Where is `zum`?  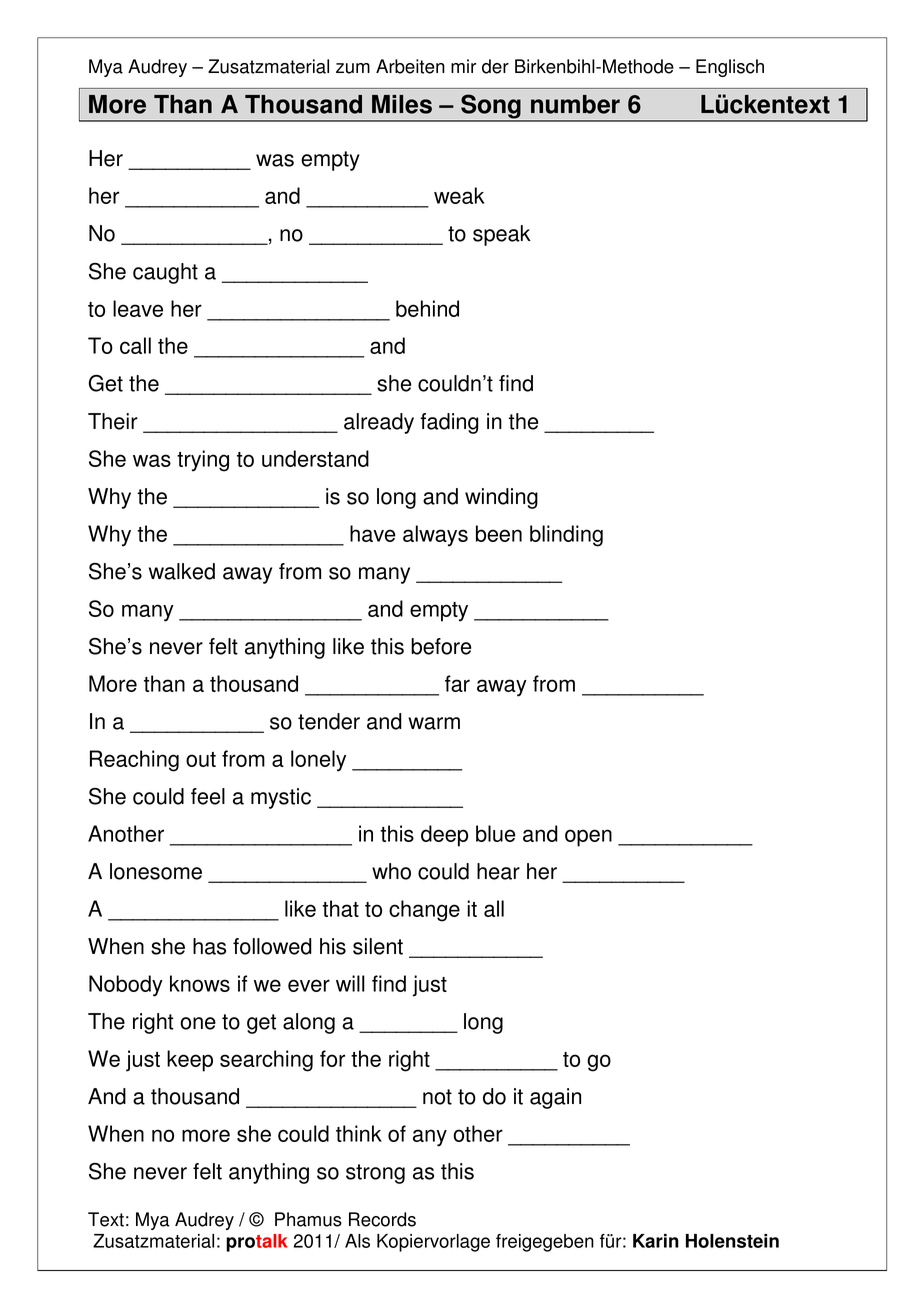 zum is located at coordinates (353, 68).
